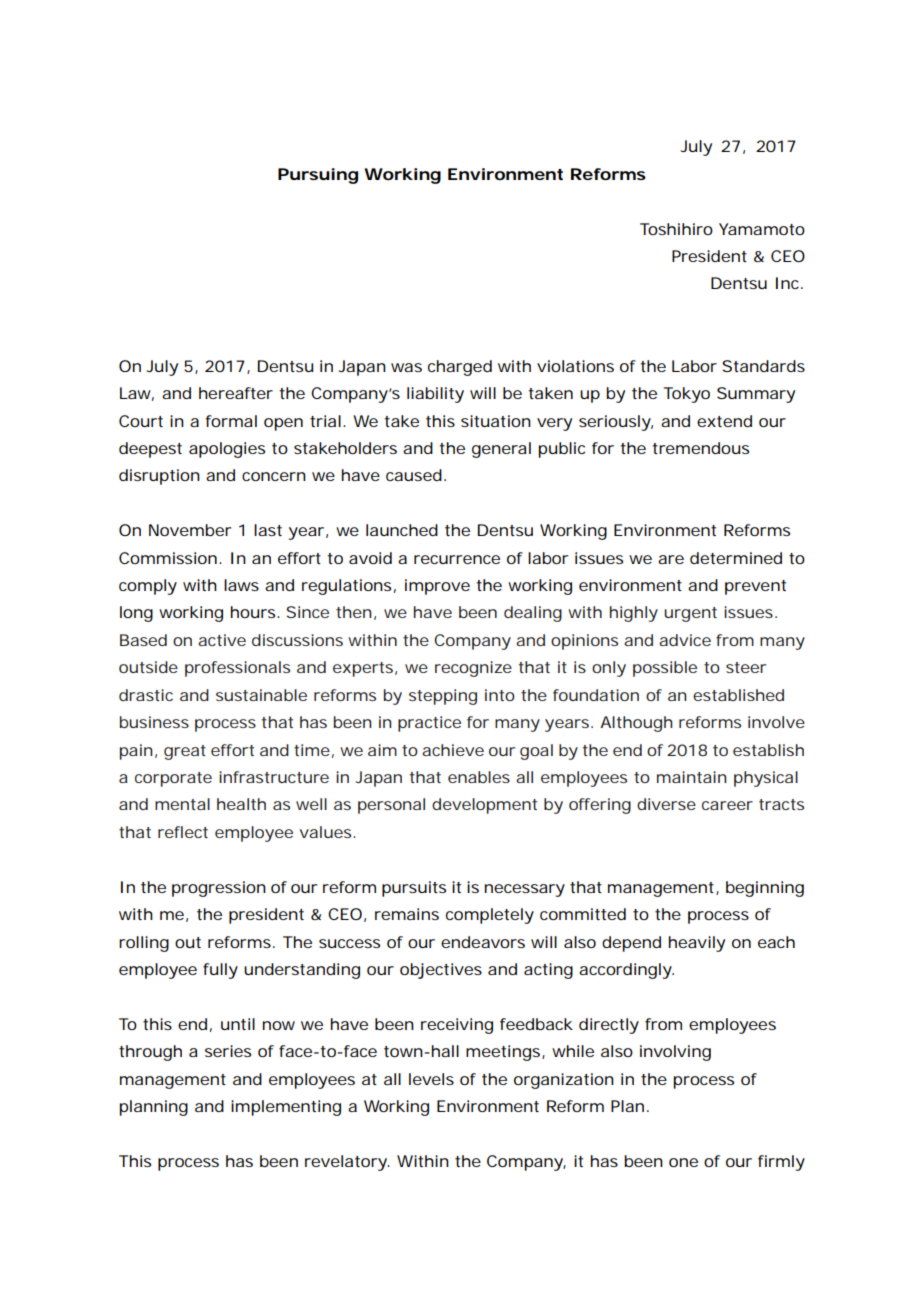 The image size is (924, 1308). Describe the element at coordinates (676, 229) in the screenshot. I see `Toshihiro` at that location.
